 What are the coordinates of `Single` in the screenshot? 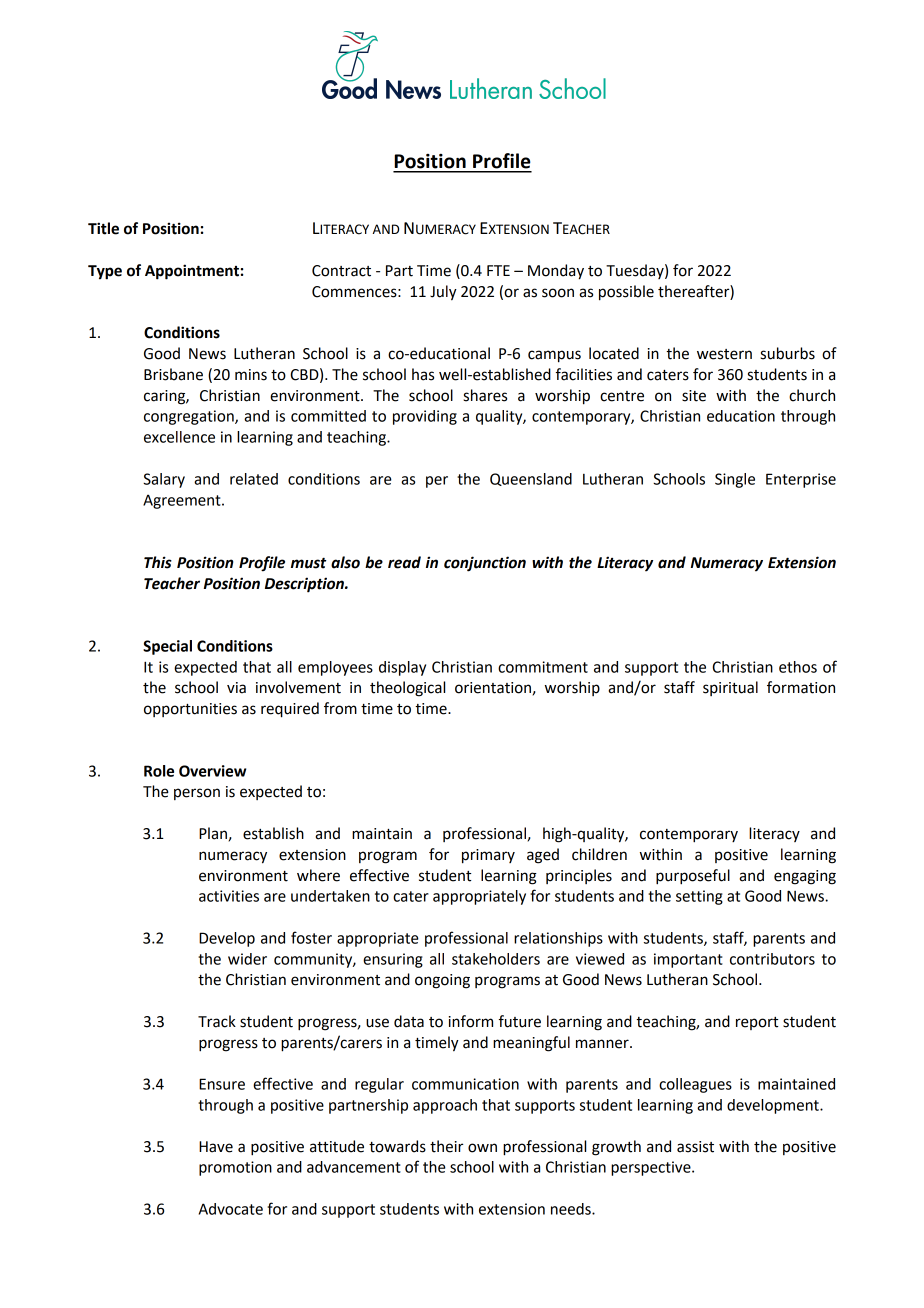 It's located at (735, 480).
